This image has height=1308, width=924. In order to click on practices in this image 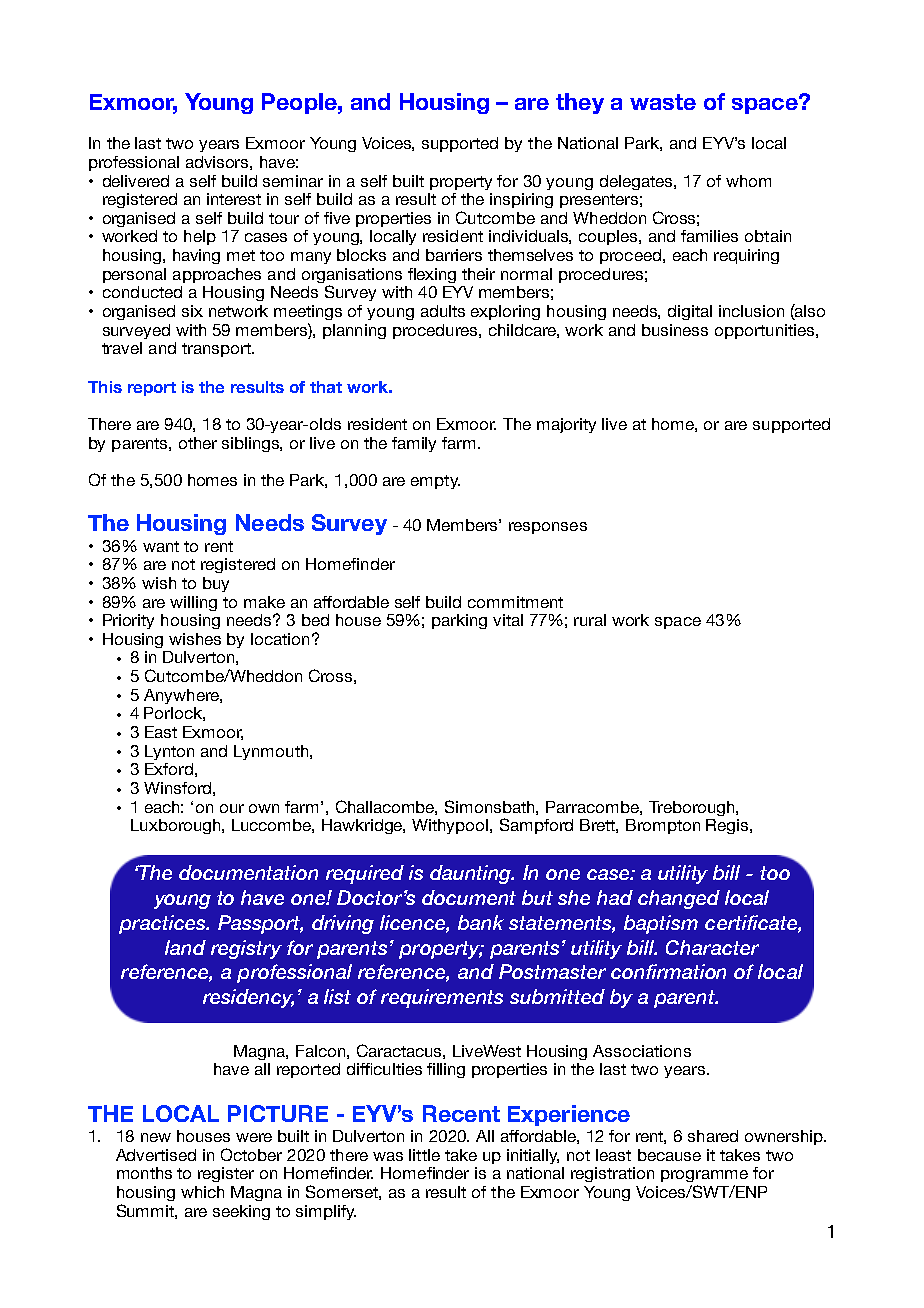, I will do `click(163, 924)`.
